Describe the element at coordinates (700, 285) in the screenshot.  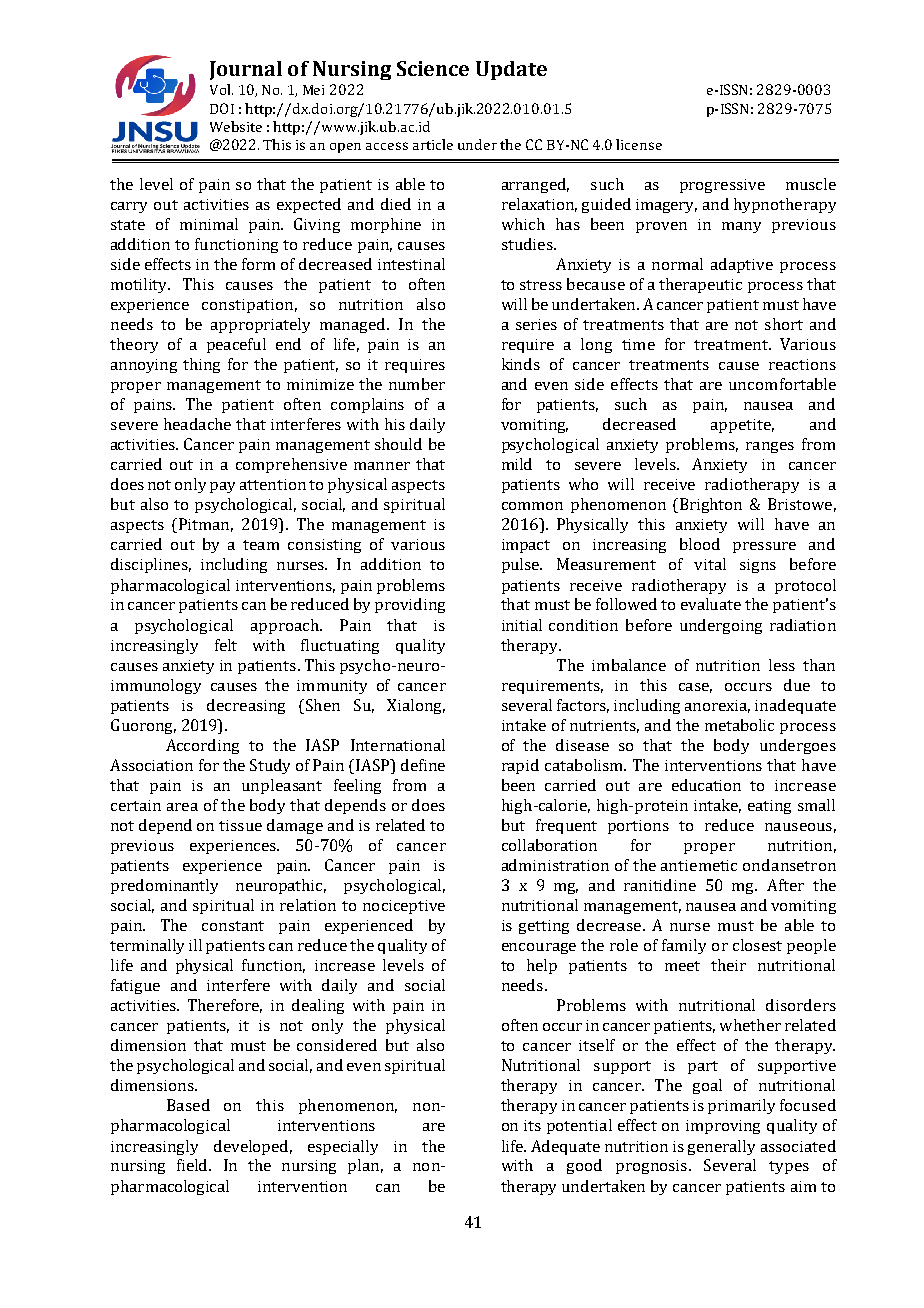
I see `therapeutic` at that location.
